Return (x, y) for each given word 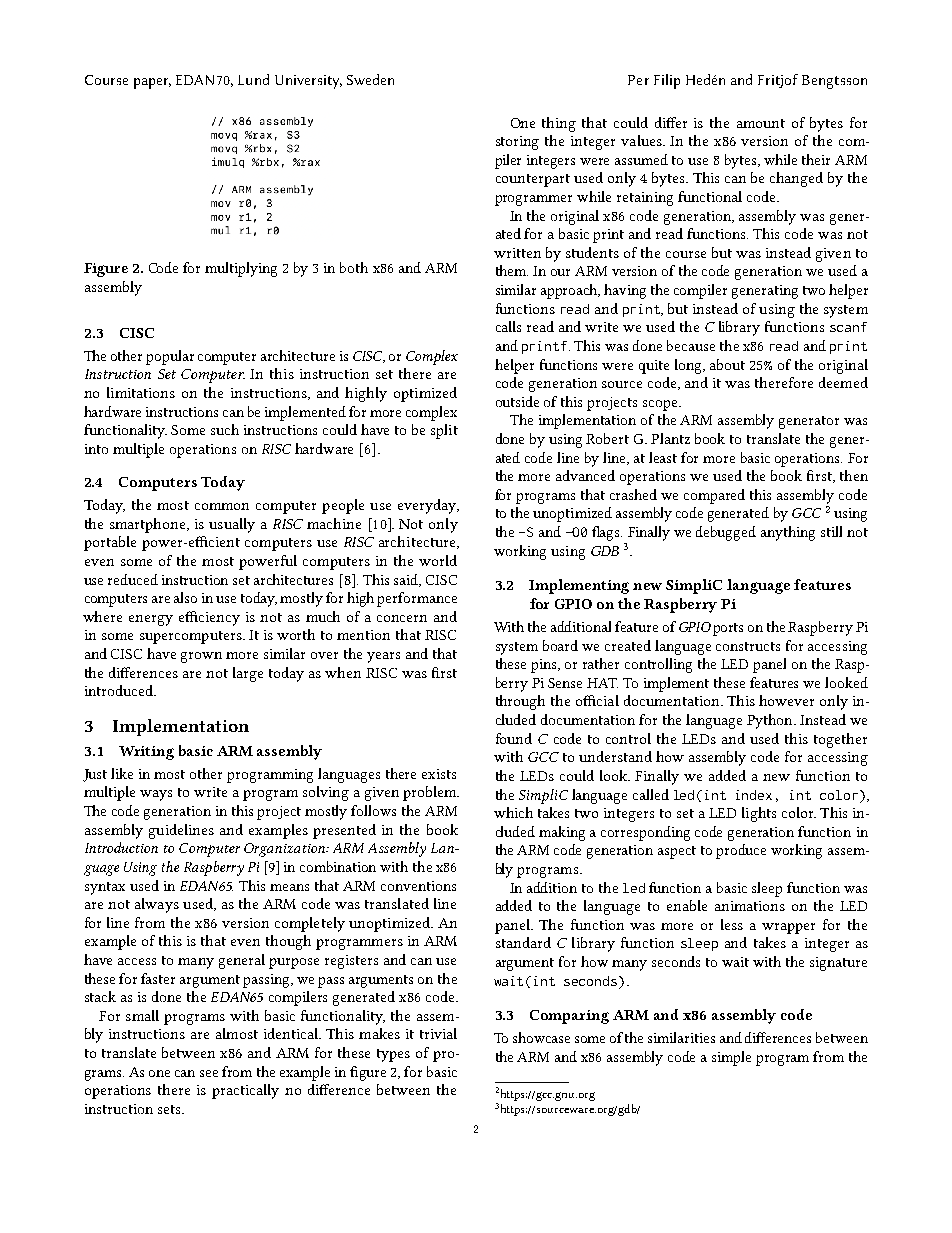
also (185, 597)
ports (728, 629)
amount (761, 123)
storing (517, 143)
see (209, 1073)
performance (417, 599)
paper (152, 83)
